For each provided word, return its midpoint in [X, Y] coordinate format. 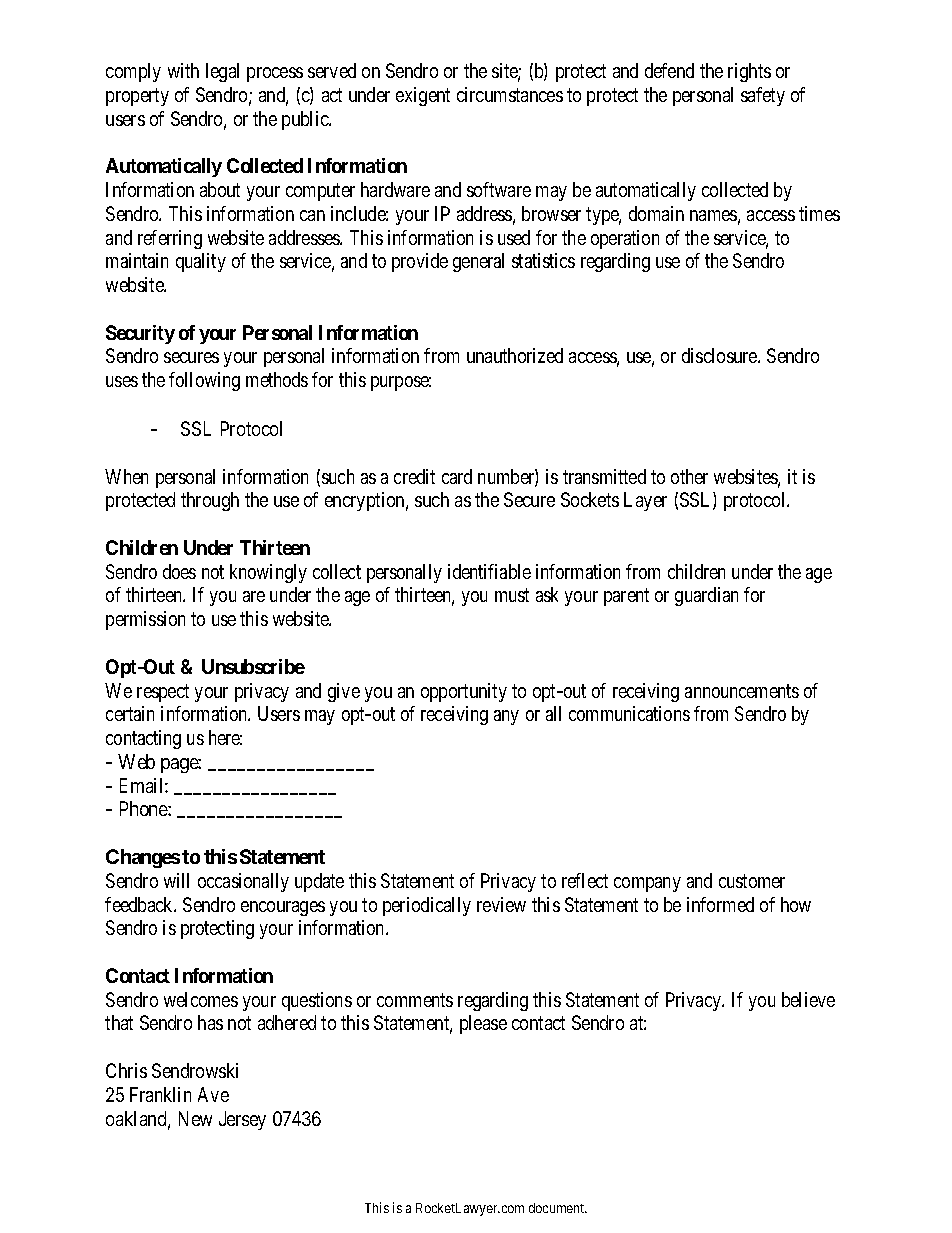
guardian [706, 596]
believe [808, 999]
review [501, 904]
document [558, 1208]
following [204, 381]
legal [222, 72]
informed [720, 904]
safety [763, 96]
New [195, 1118]
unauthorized [515, 355]
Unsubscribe [253, 666]
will [176, 880]
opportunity [464, 692]
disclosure [720, 355]
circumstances [510, 94]
